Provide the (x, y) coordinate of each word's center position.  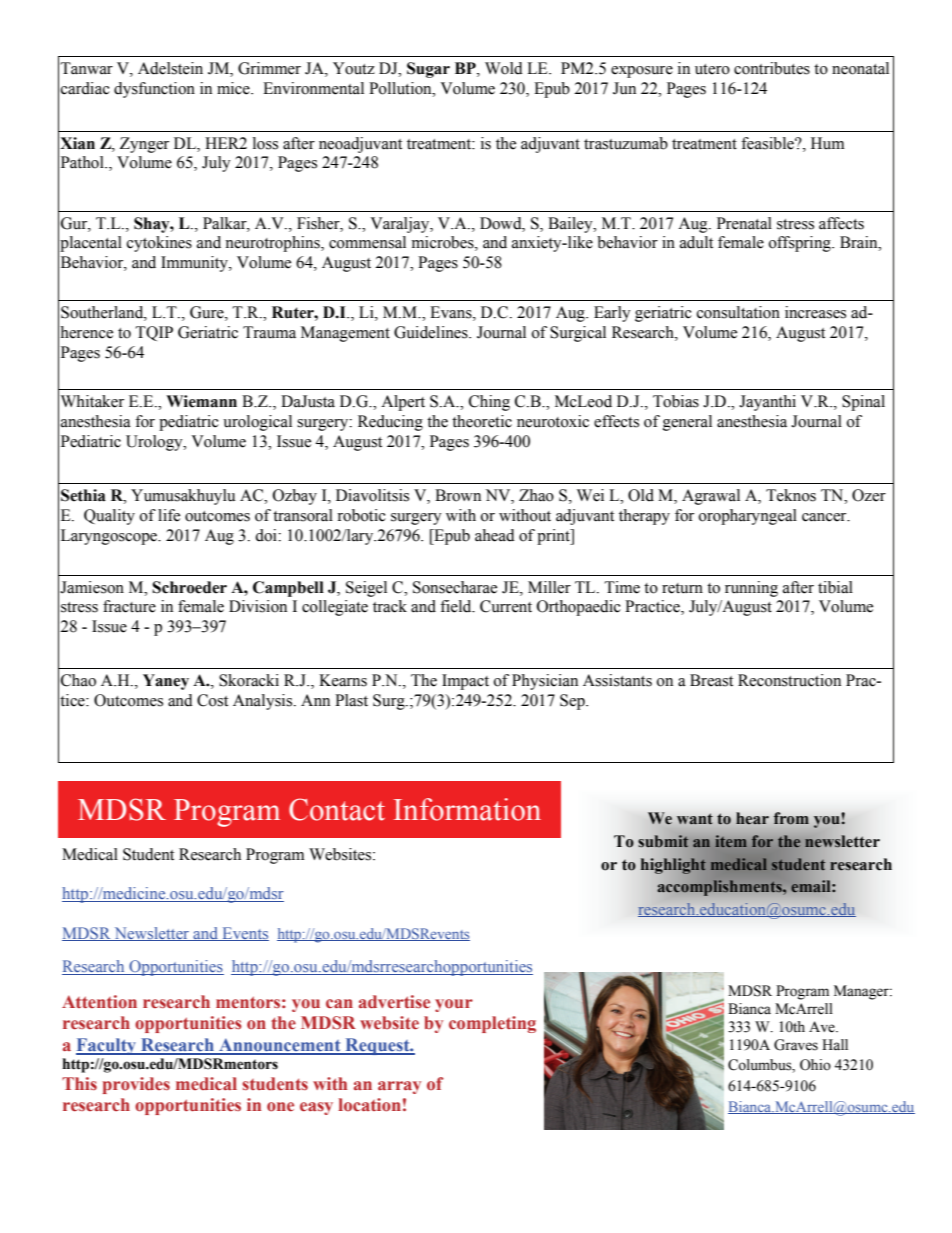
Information (467, 809)
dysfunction (154, 90)
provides (136, 1085)
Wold (504, 68)
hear (752, 818)
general (687, 423)
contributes (772, 68)
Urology (155, 443)
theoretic (482, 421)
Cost (212, 700)
